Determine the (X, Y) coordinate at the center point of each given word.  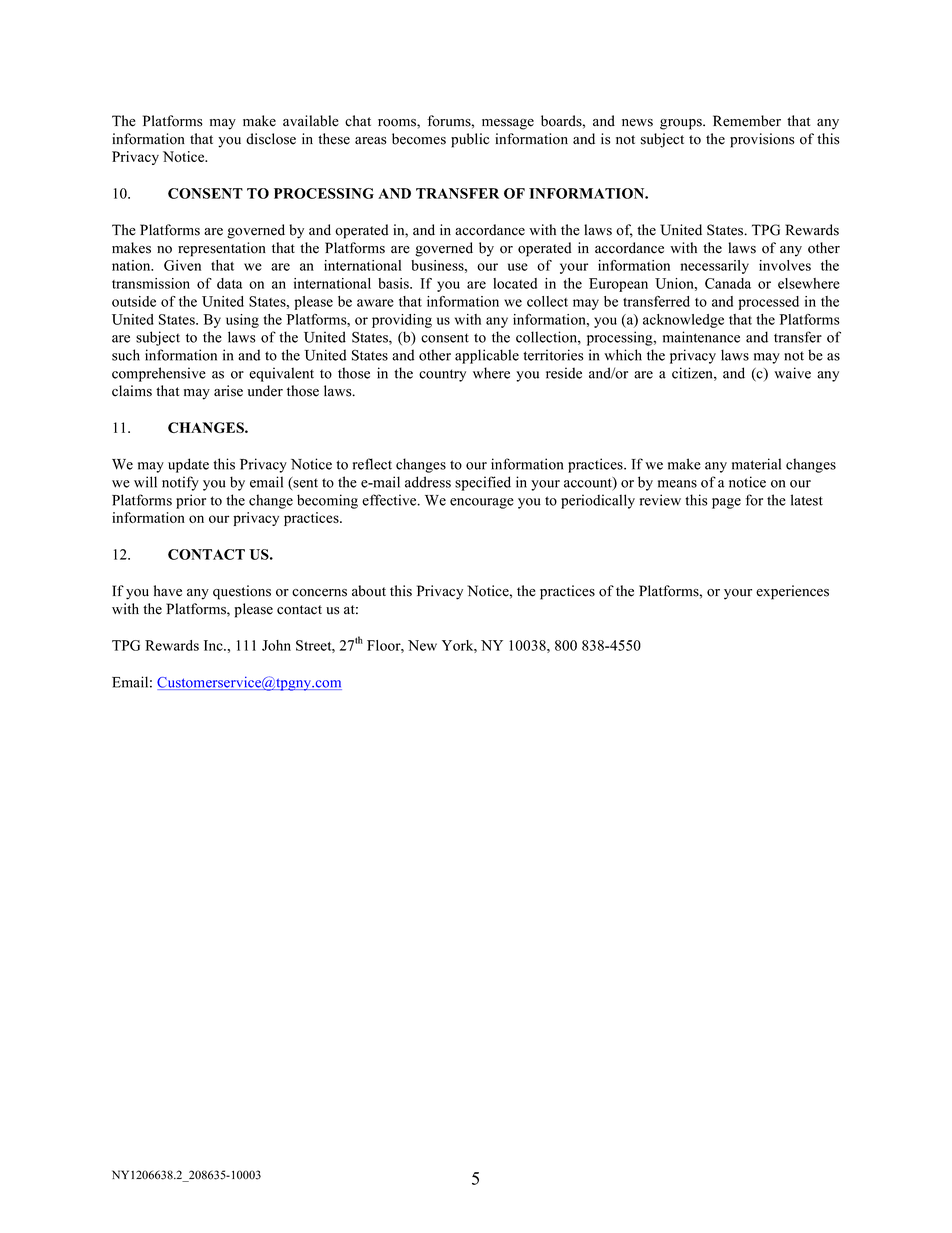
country (442, 375)
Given (182, 265)
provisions (762, 140)
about (369, 591)
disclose (271, 139)
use (518, 267)
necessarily (714, 267)
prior (191, 501)
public (470, 140)
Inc (214, 645)
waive (792, 373)
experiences (792, 592)
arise (228, 391)
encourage (482, 503)
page (726, 503)
